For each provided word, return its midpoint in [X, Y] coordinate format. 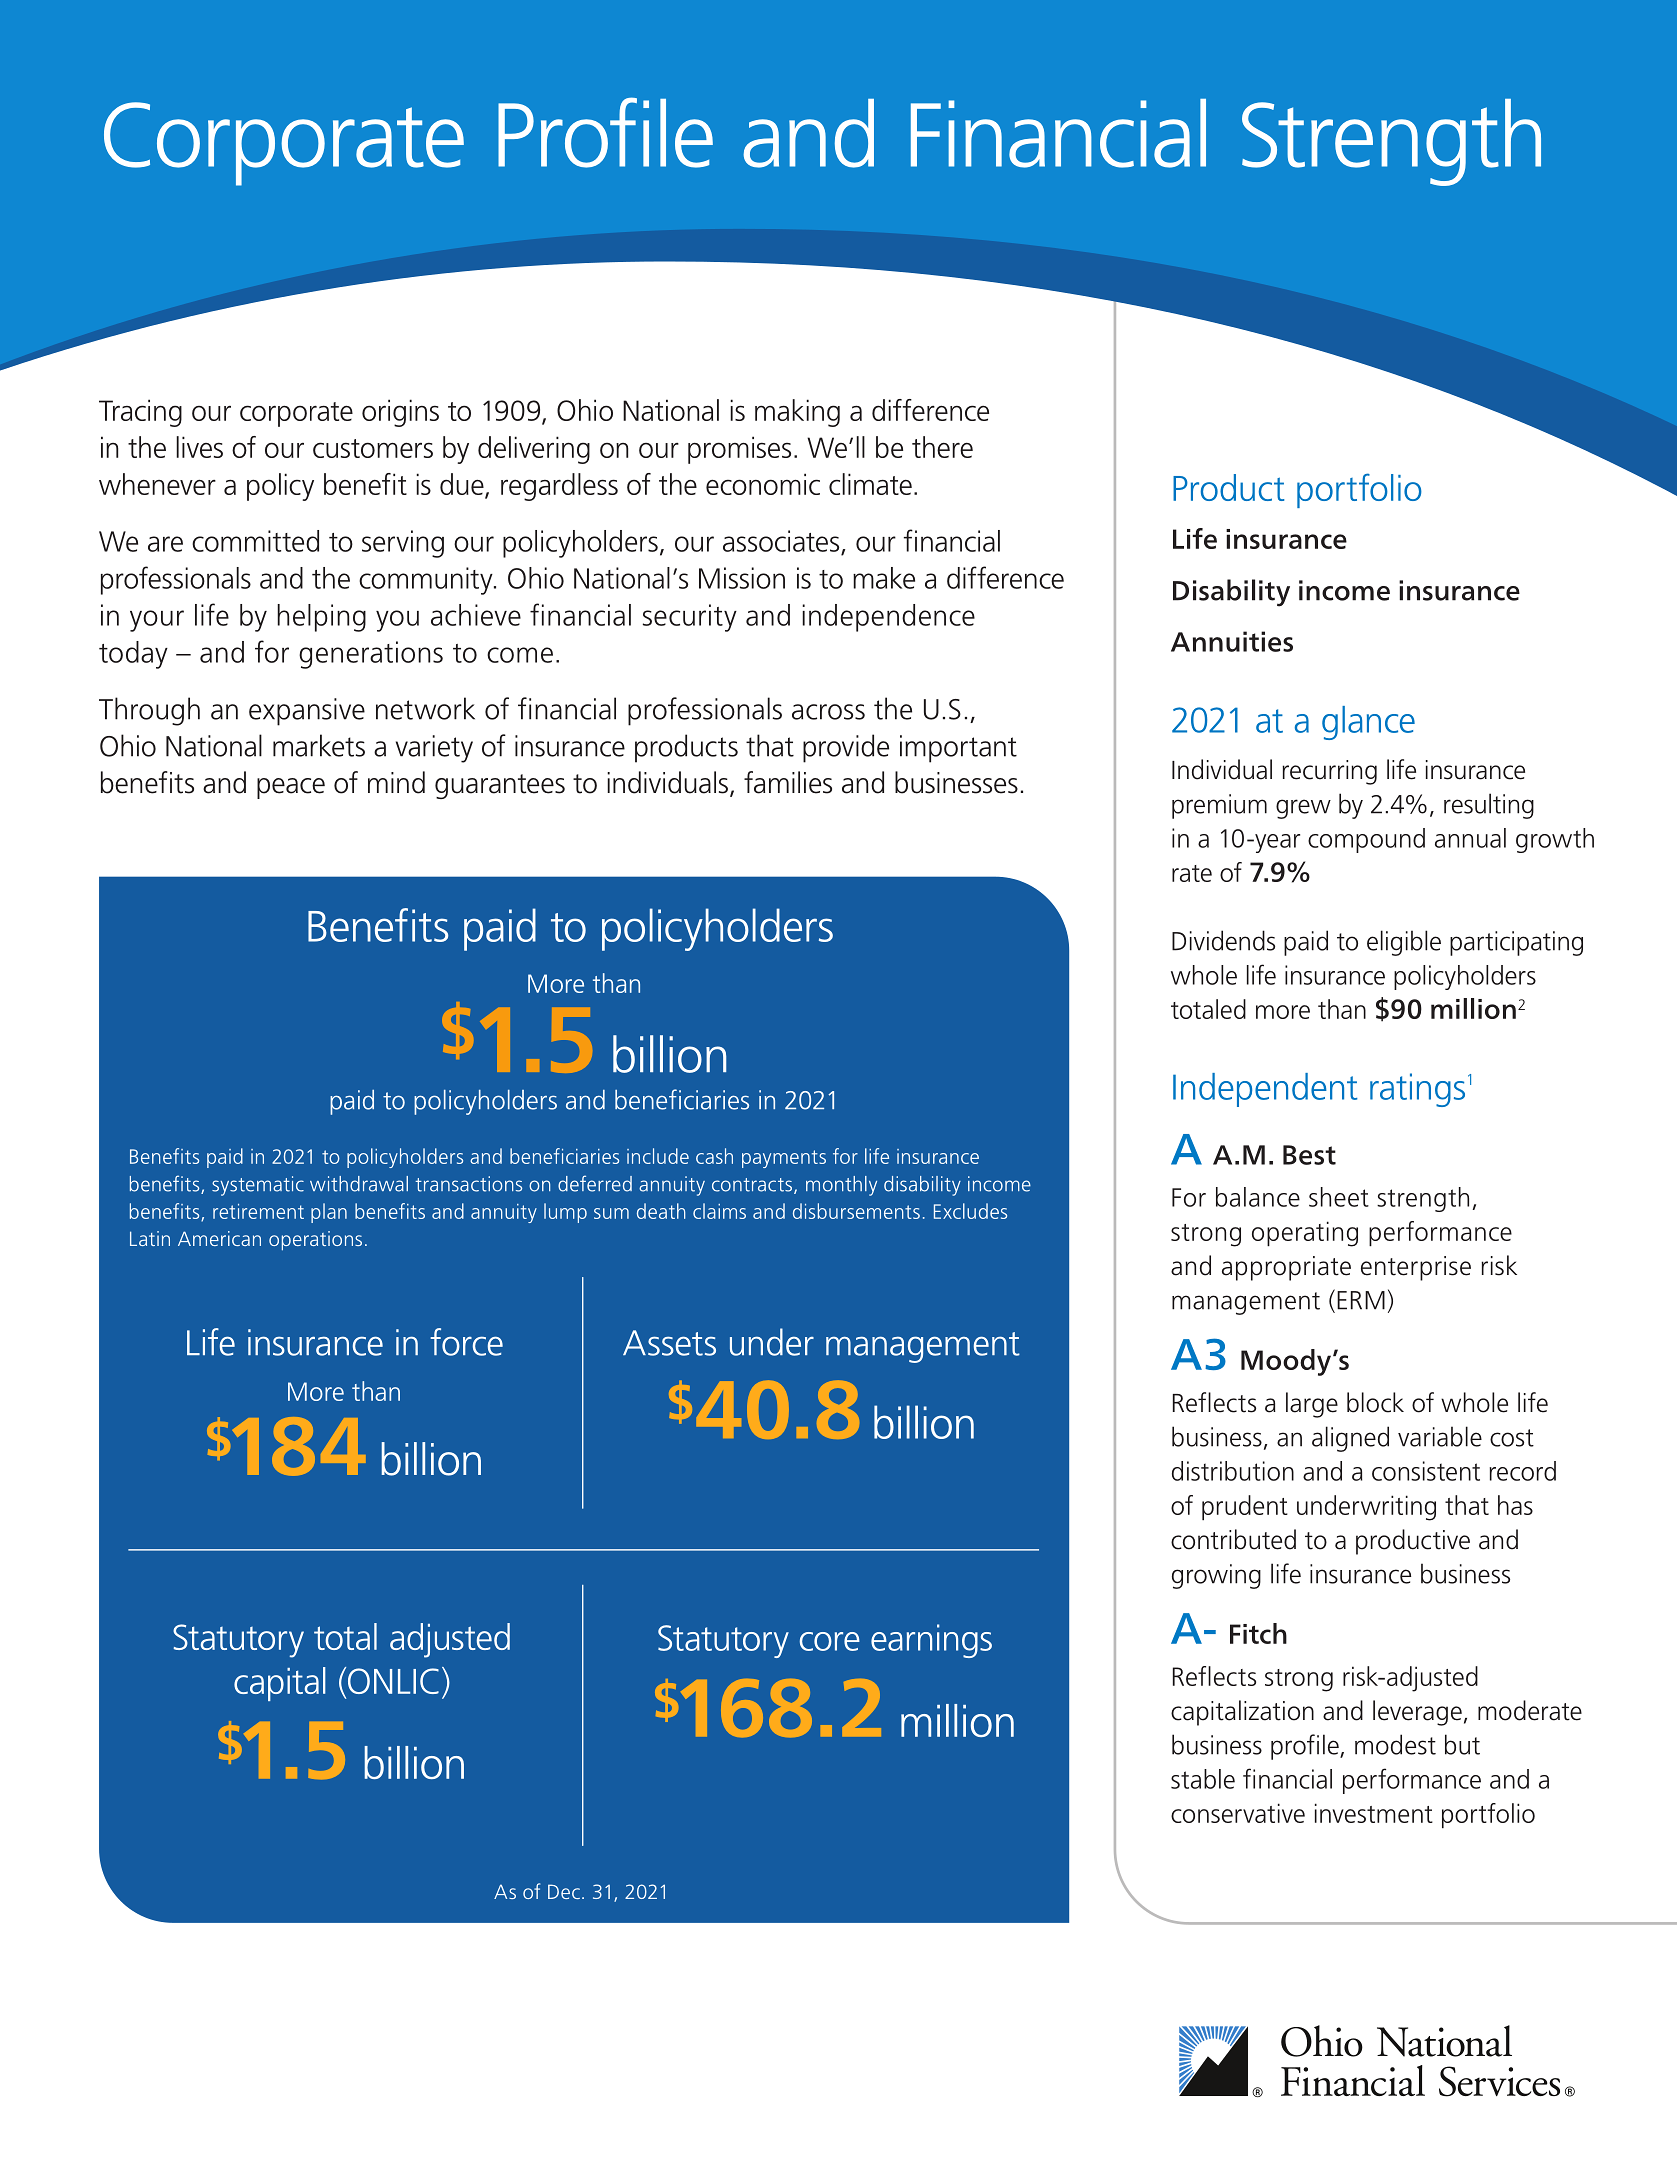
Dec [564, 1891]
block [1375, 1402]
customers [373, 448]
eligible [1404, 943]
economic [763, 484]
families [788, 782]
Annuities [1232, 641]
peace [291, 788]
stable [1203, 1779]
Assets [669, 1343]
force [466, 1342]
